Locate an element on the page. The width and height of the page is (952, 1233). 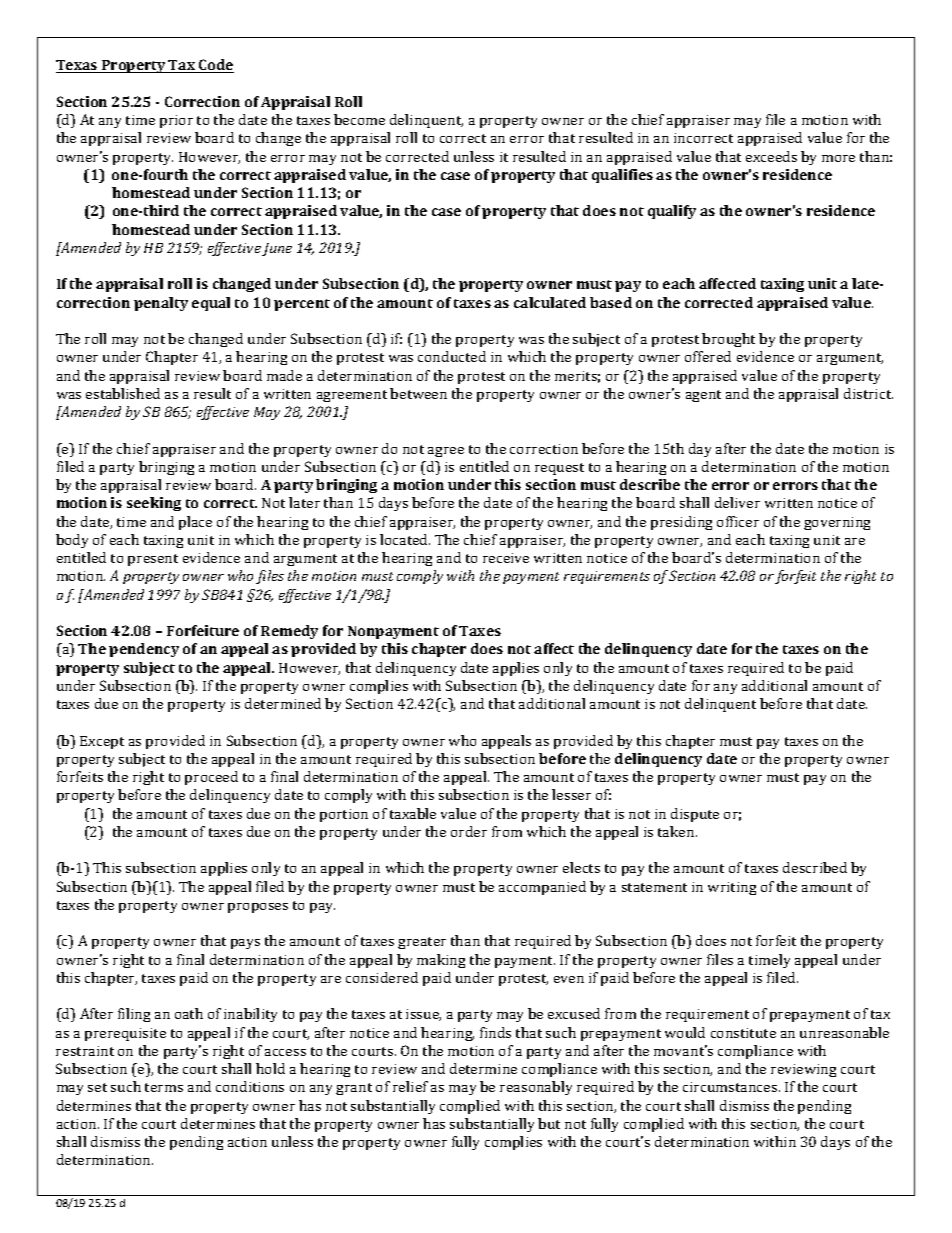
exceeds is located at coordinates (771, 156).
